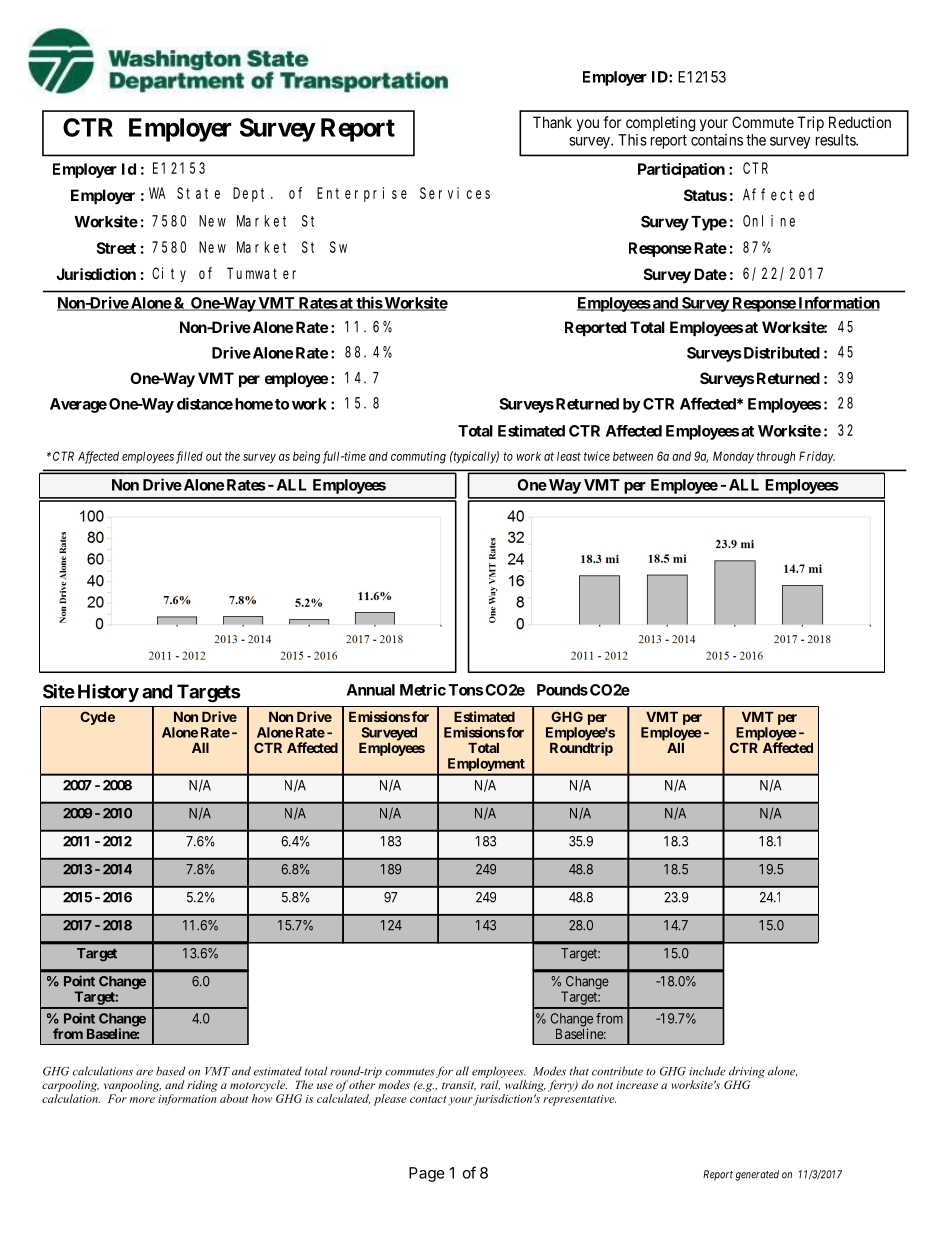 This screenshot has height=1233, width=952. Describe the element at coordinates (423, 690) in the screenshot. I see `Metric` at that location.
